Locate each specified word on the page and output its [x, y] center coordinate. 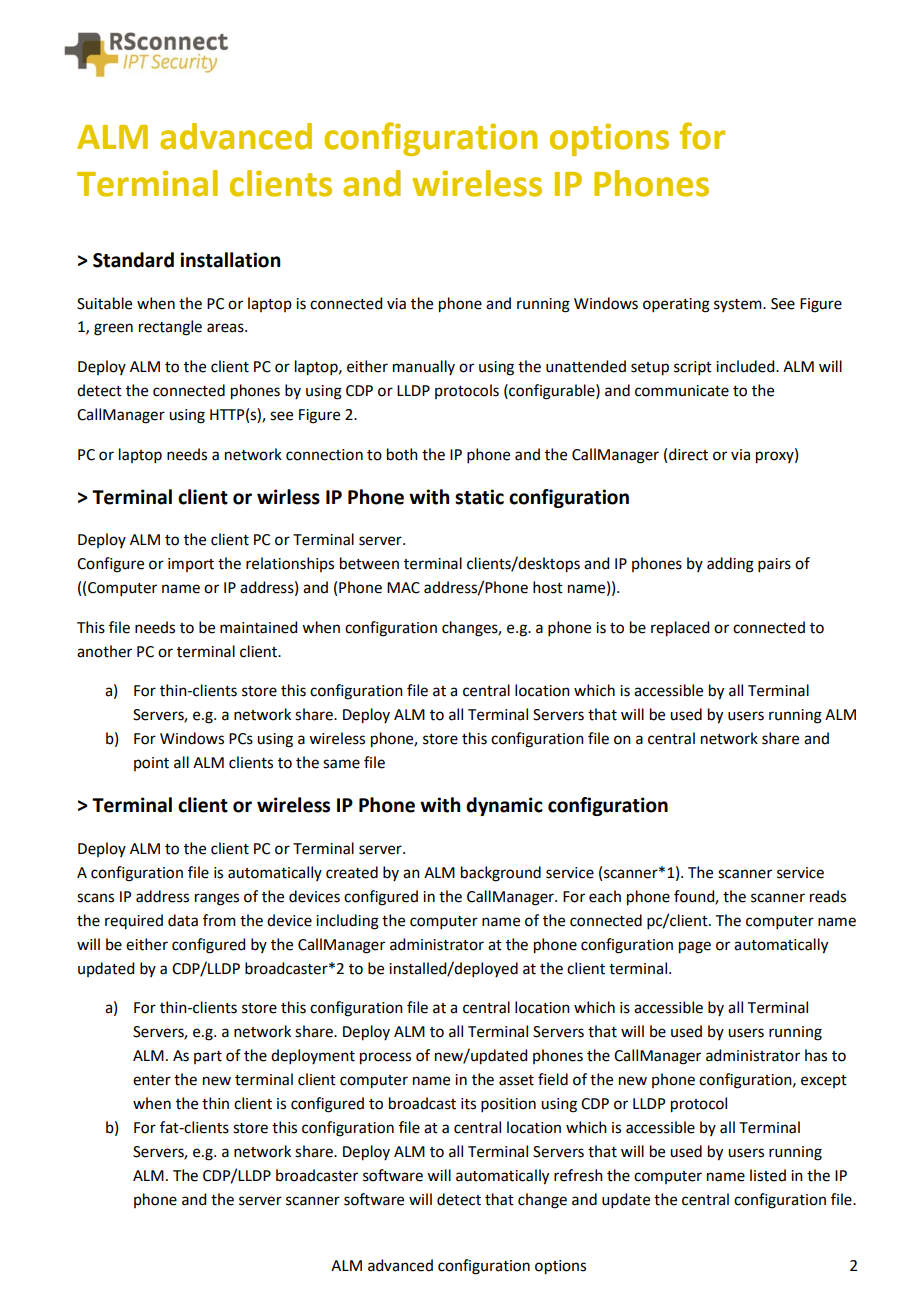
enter [152, 1080]
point [151, 764]
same [341, 764]
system [739, 305]
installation [230, 260]
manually [424, 367]
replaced [680, 629]
